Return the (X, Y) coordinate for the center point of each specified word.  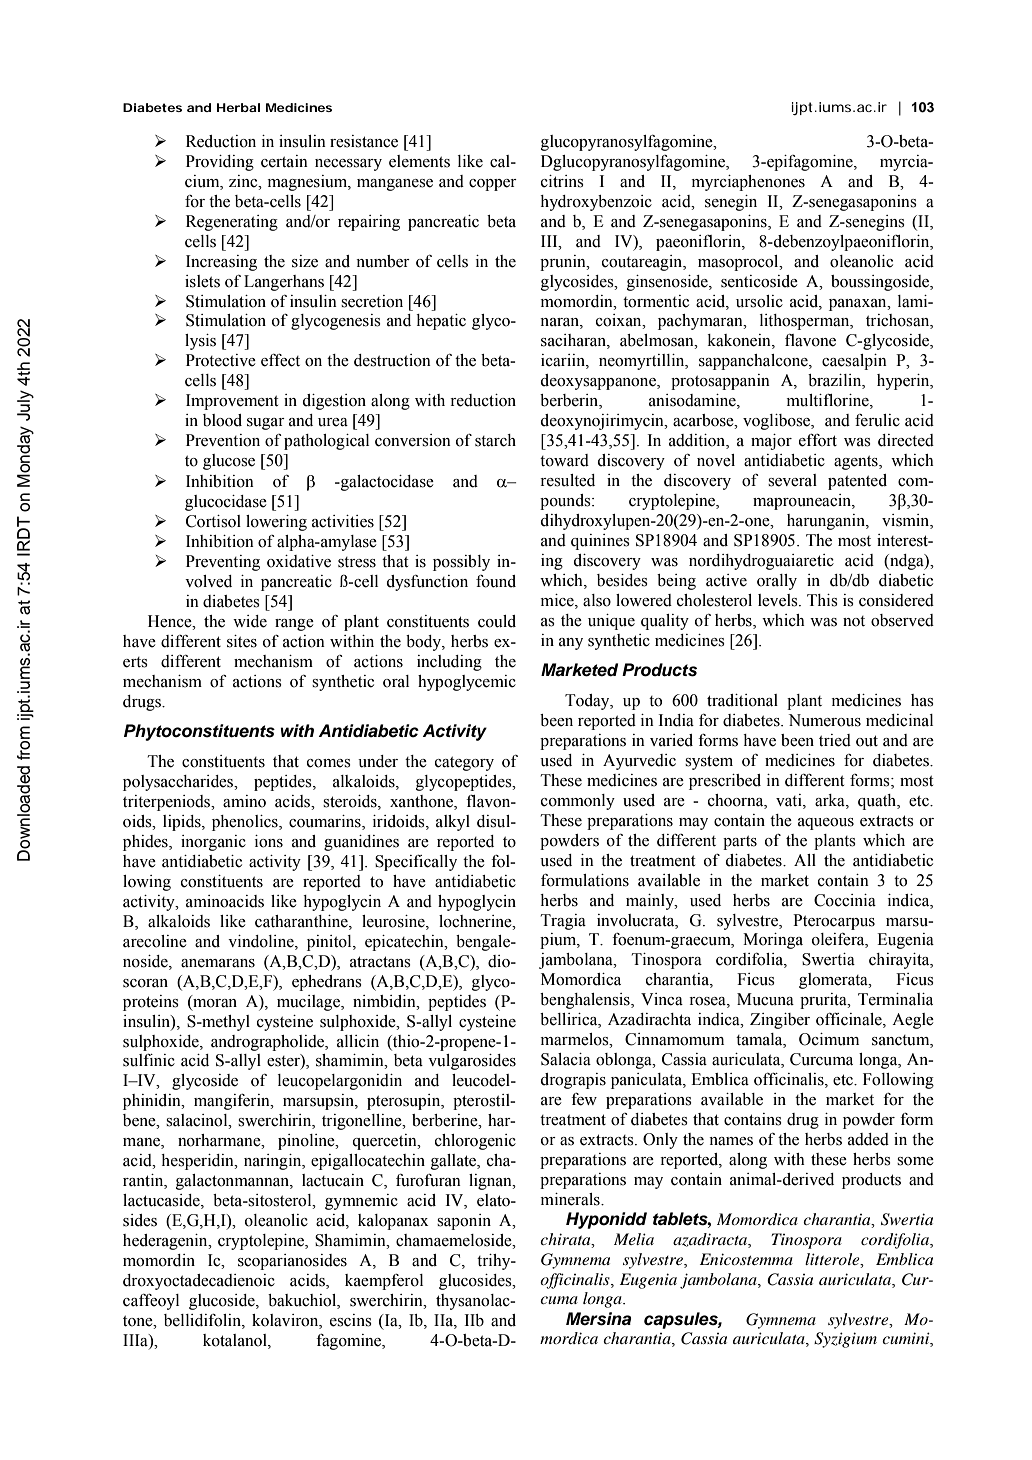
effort (818, 440)
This (822, 600)
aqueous (826, 824)
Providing (220, 163)
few (584, 1099)
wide (250, 621)
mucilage (309, 1003)
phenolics (246, 823)
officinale (850, 1020)
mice (558, 600)
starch (495, 440)
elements (419, 161)
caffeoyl (151, 1302)
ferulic (877, 420)
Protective (221, 360)
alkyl (453, 823)
